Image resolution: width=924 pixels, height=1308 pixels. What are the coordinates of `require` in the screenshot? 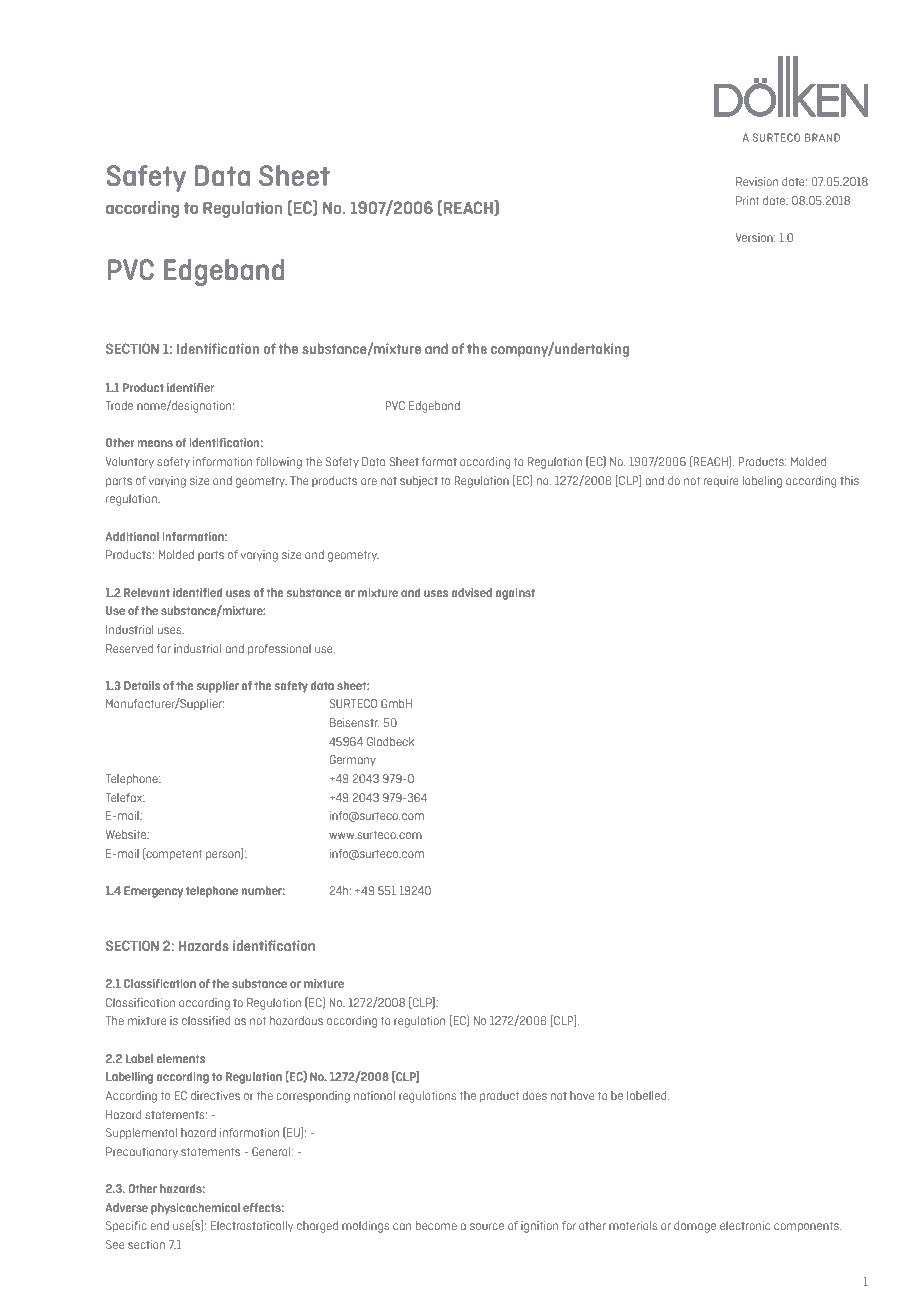 It's located at (721, 481).
